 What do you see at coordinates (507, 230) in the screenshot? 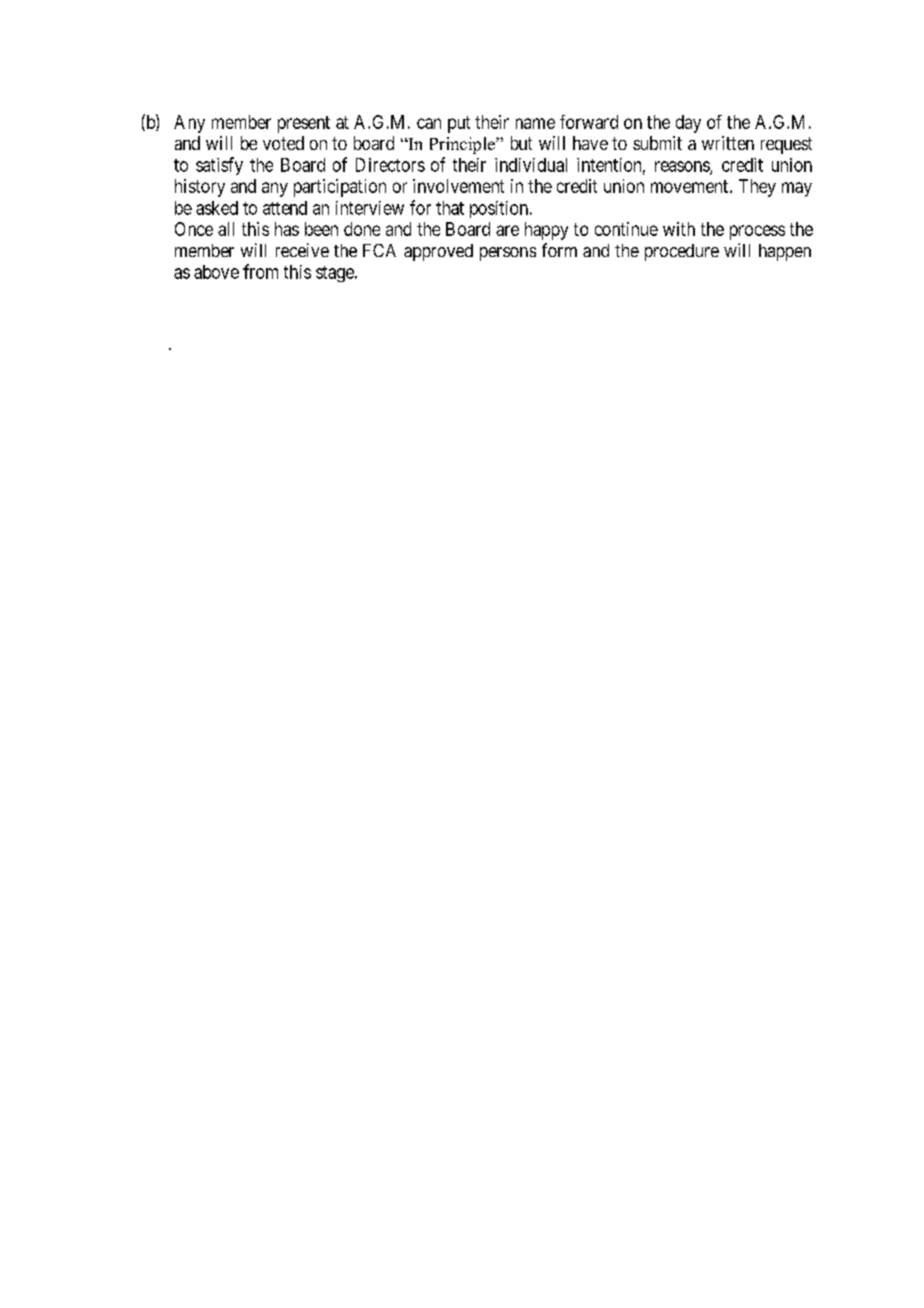
I see `are` at bounding box center [507, 230].
